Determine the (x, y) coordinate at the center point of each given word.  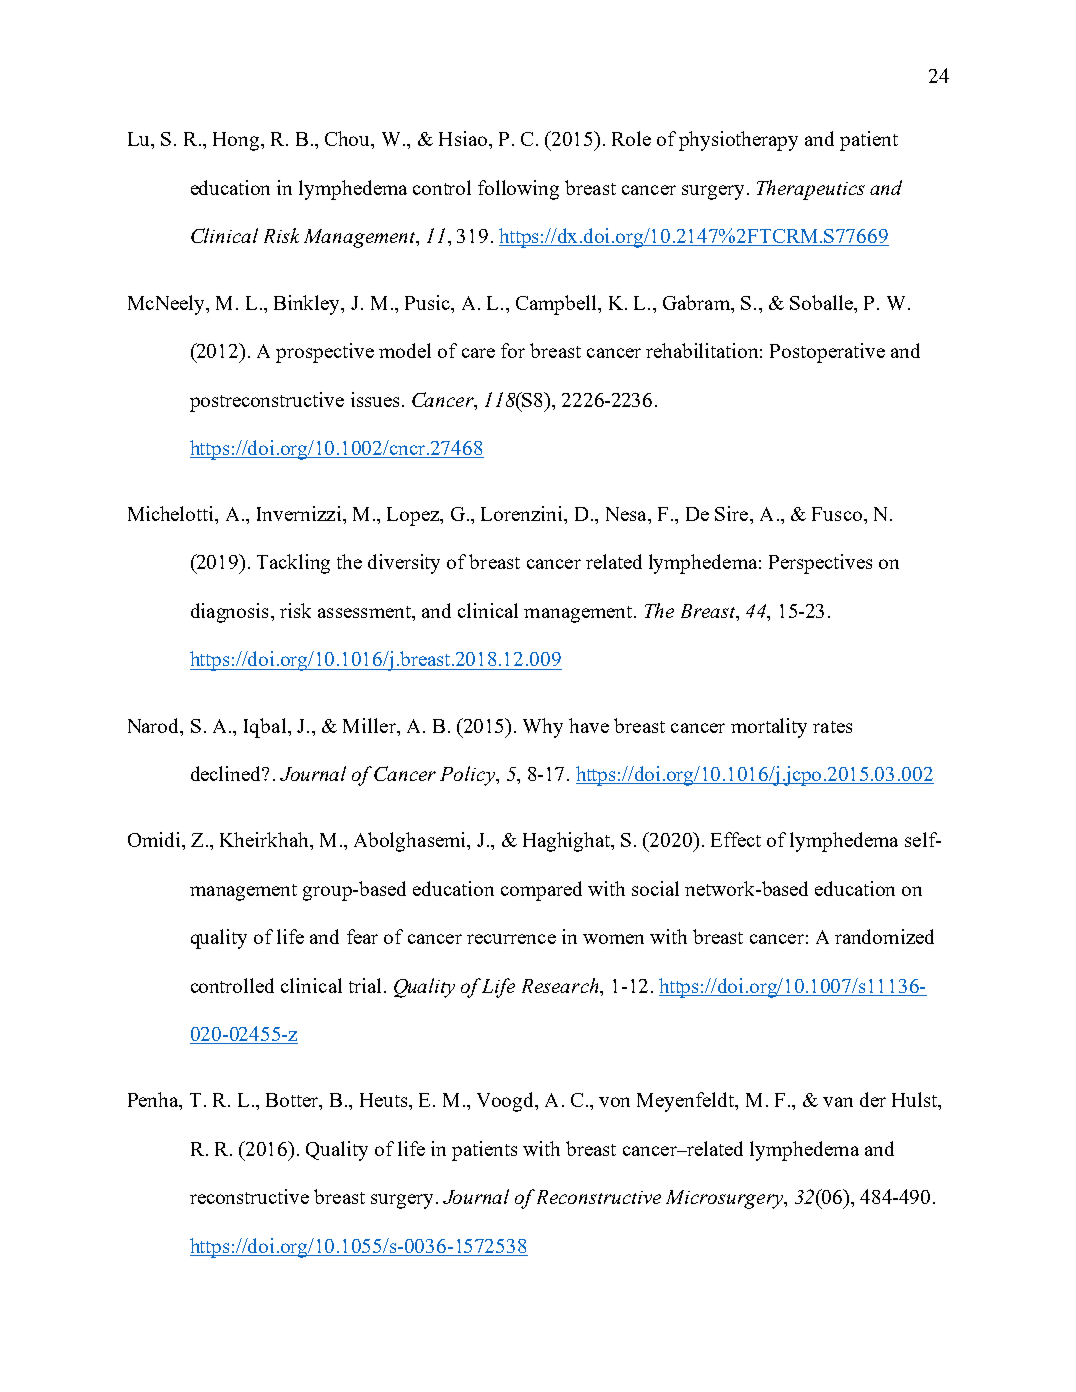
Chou (349, 140)
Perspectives (820, 564)
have (589, 725)
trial (365, 985)
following (518, 190)
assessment (365, 612)
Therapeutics (811, 190)
